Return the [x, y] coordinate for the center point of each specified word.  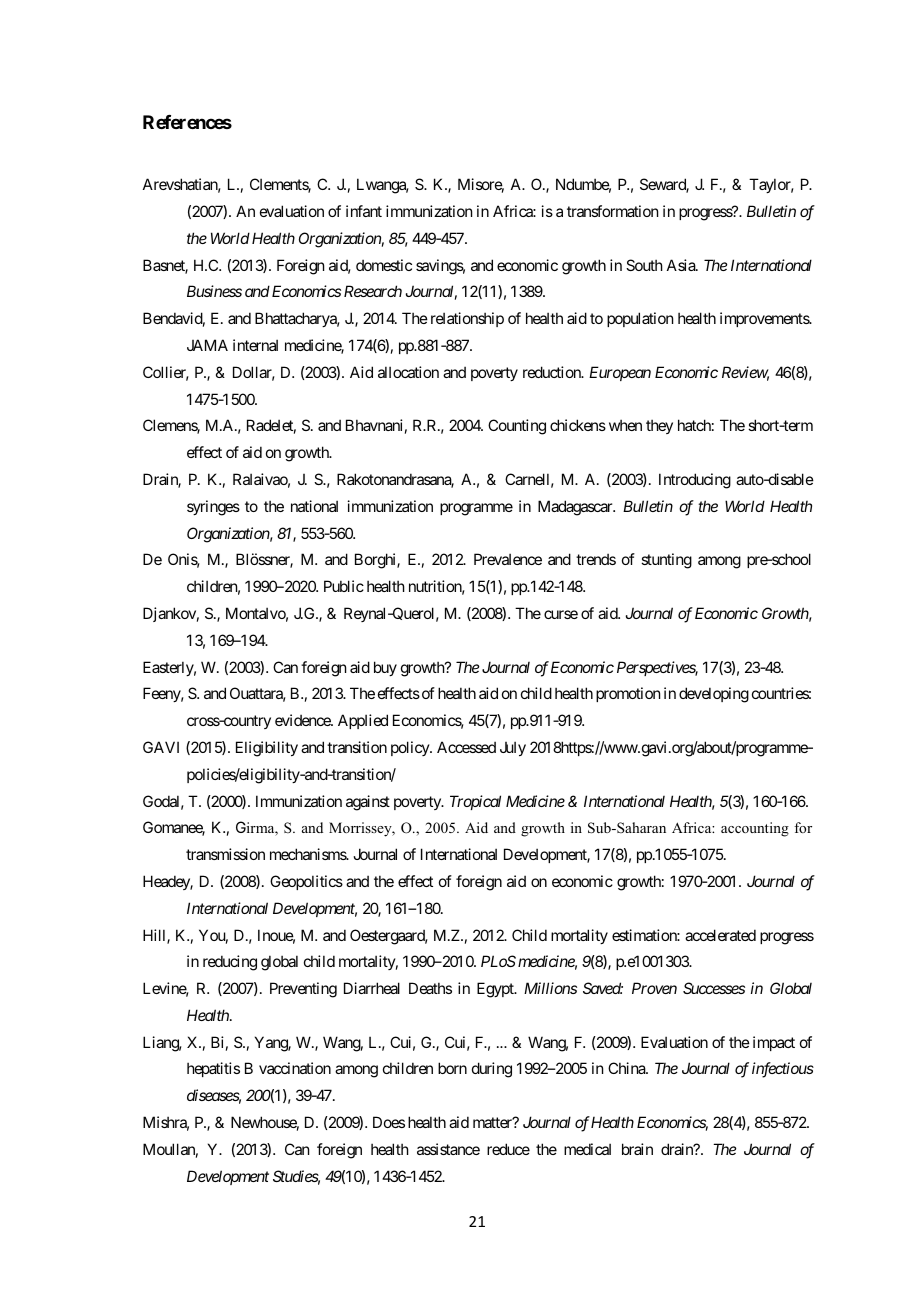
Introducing [695, 481]
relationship [467, 319]
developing [714, 695]
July [513, 748]
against [368, 803]
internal [255, 345]
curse [561, 614]
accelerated [720, 935]
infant [364, 211]
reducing [230, 963]
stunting [666, 561]
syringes [213, 508]
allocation [408, 372]
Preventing [303, 990]
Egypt [496, 990]
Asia [682, 265]
